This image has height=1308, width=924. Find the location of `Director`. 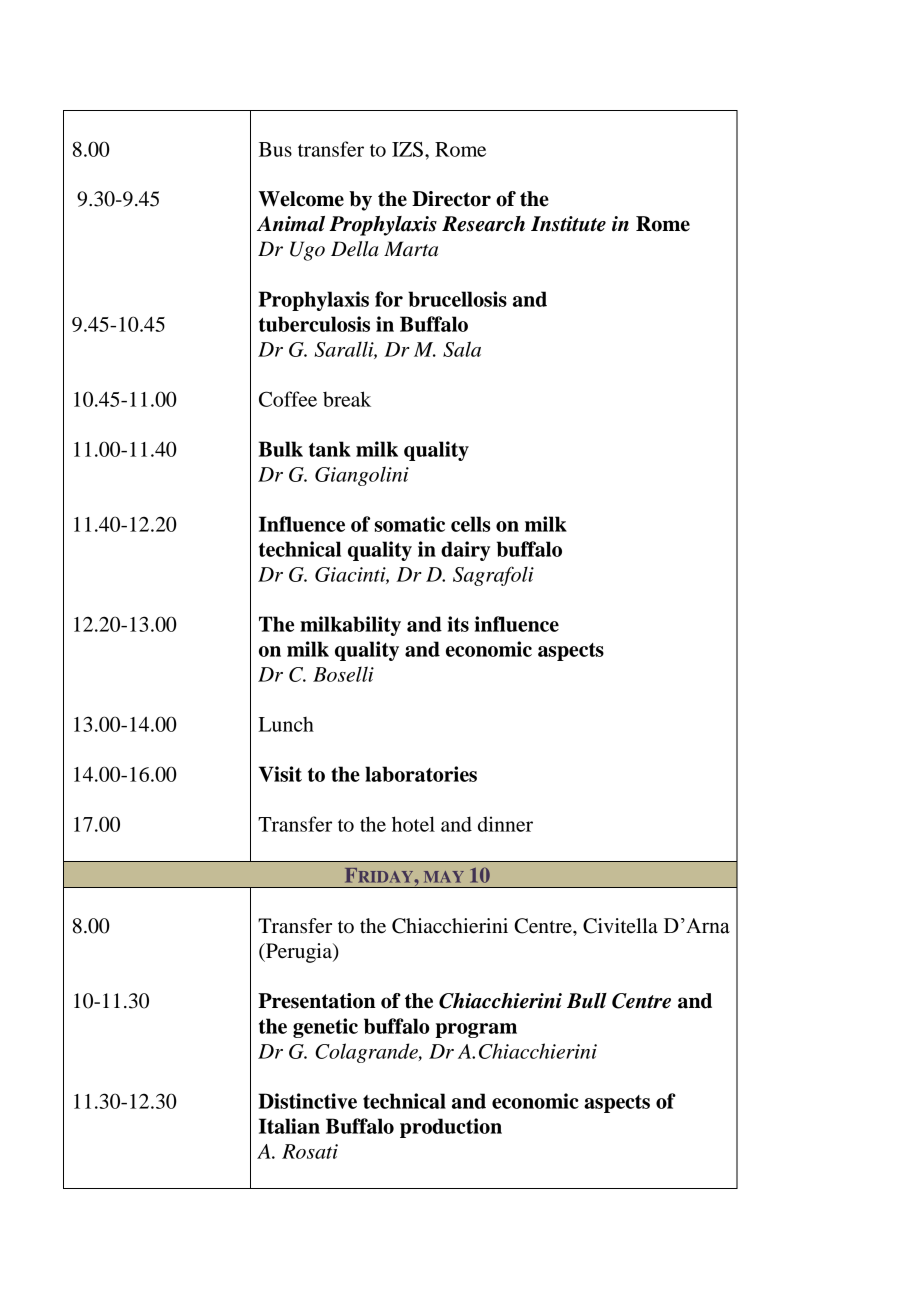

Director is located at coordinates (451, 199).
